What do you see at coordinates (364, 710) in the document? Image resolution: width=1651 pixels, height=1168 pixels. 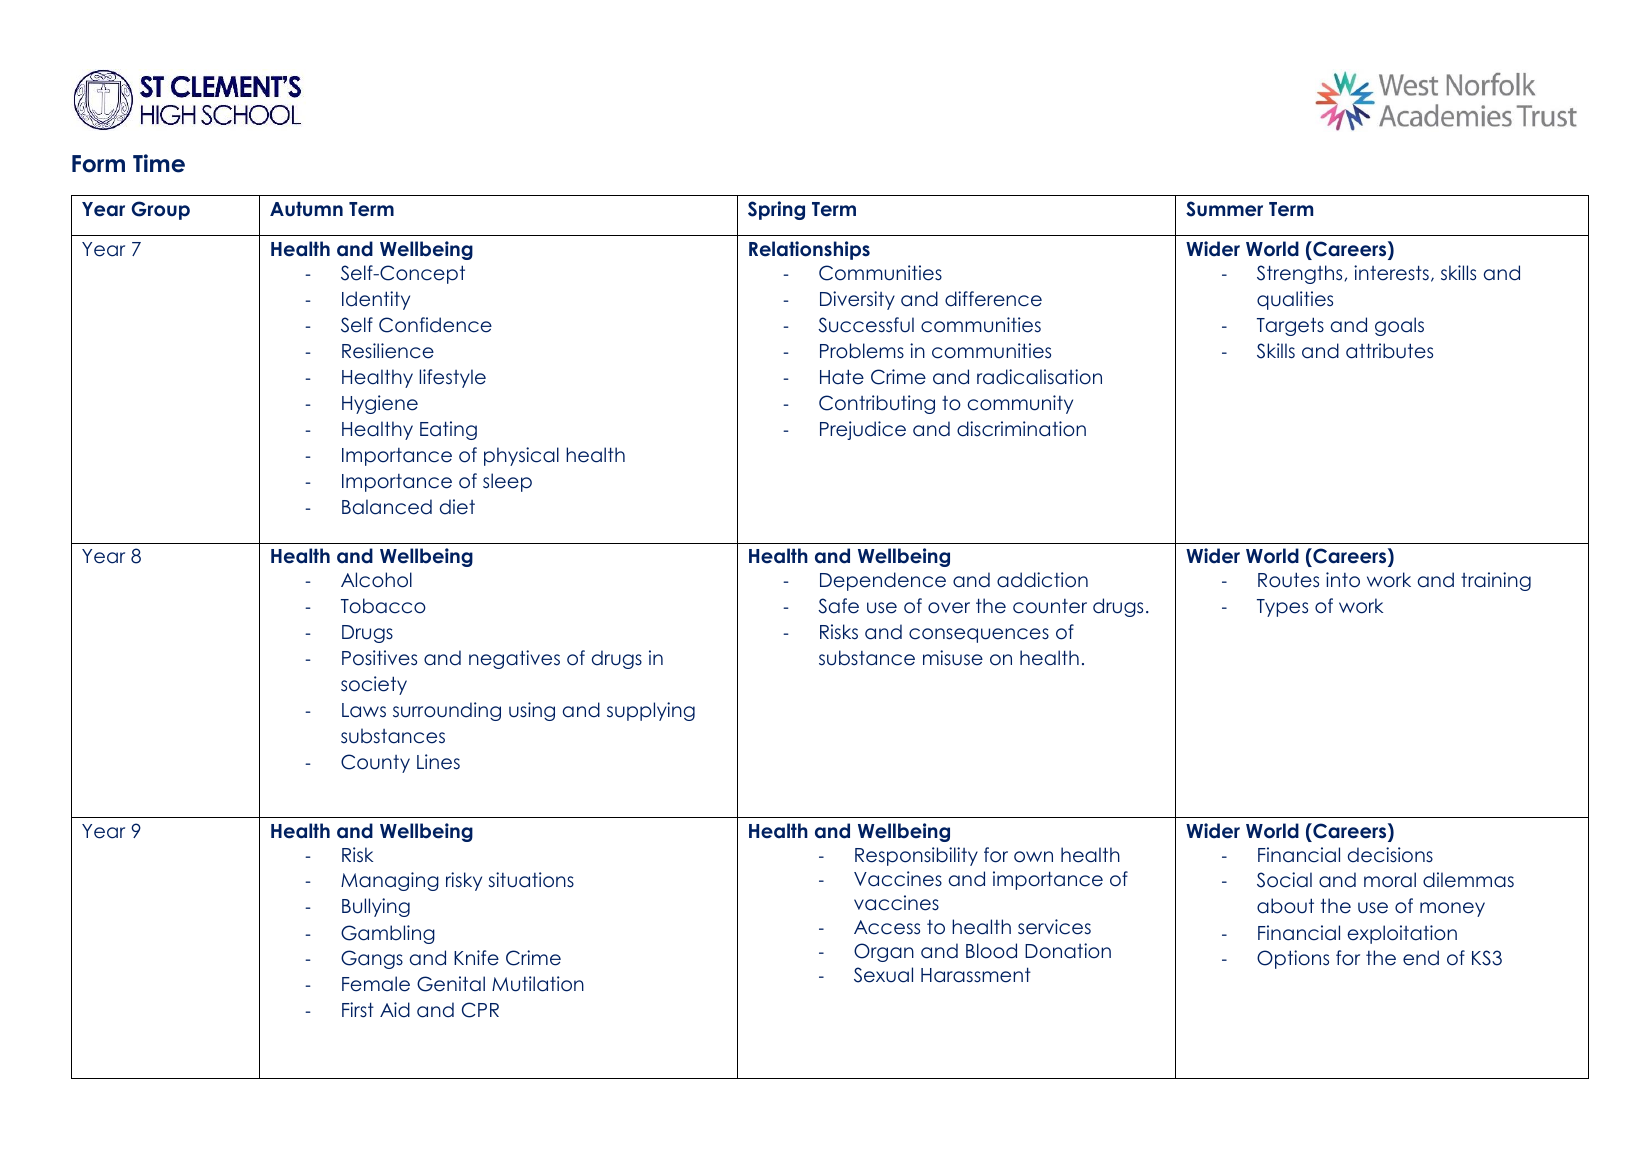 I see `Laws` at bounding box center [364, 710].
